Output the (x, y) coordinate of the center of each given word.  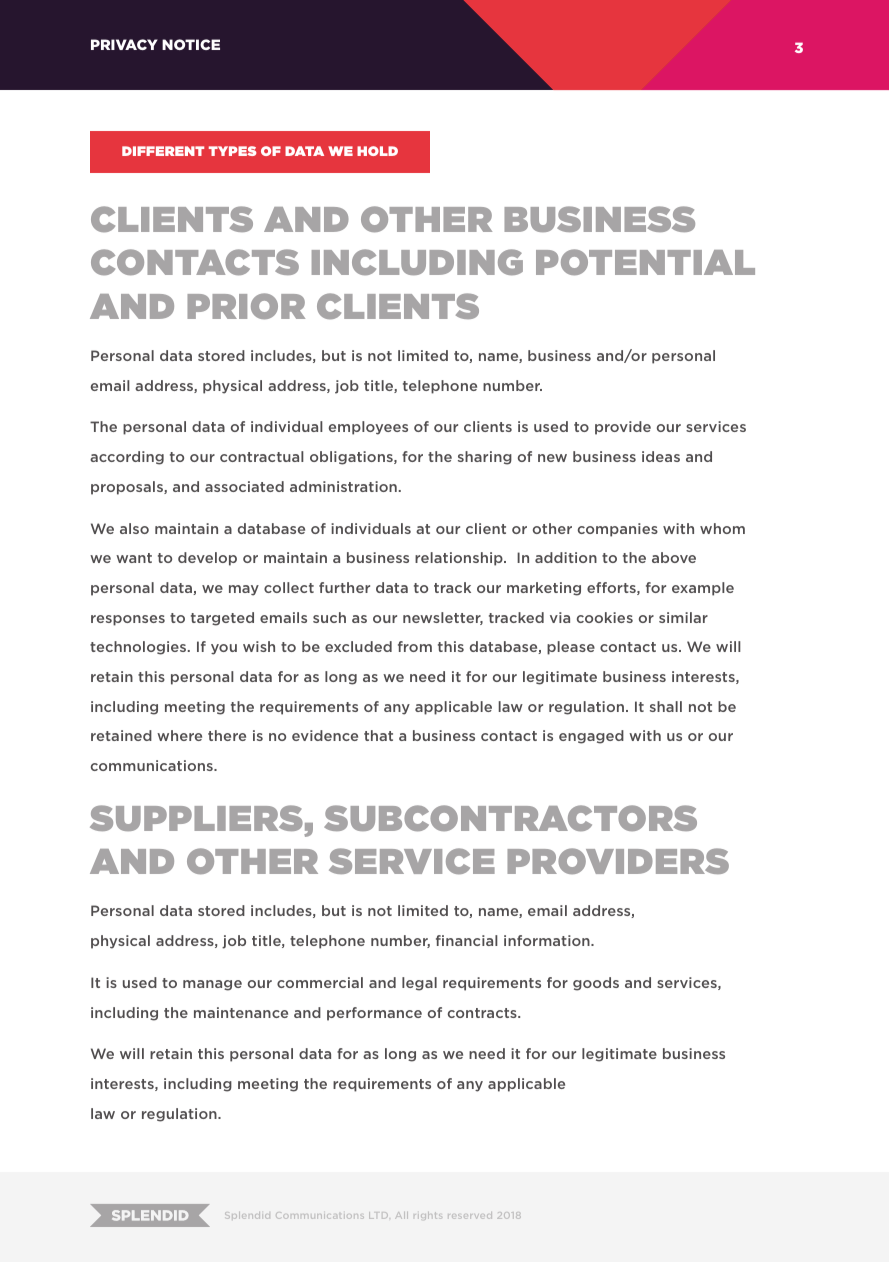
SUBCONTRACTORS (510, 818)
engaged (591, 737)
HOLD (377, 151)
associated (244, 486)
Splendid (247, 1215)
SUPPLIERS (196, 818)
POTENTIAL (645, 262)
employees (368, 428)
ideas (661, 456)
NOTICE (191, 44)
